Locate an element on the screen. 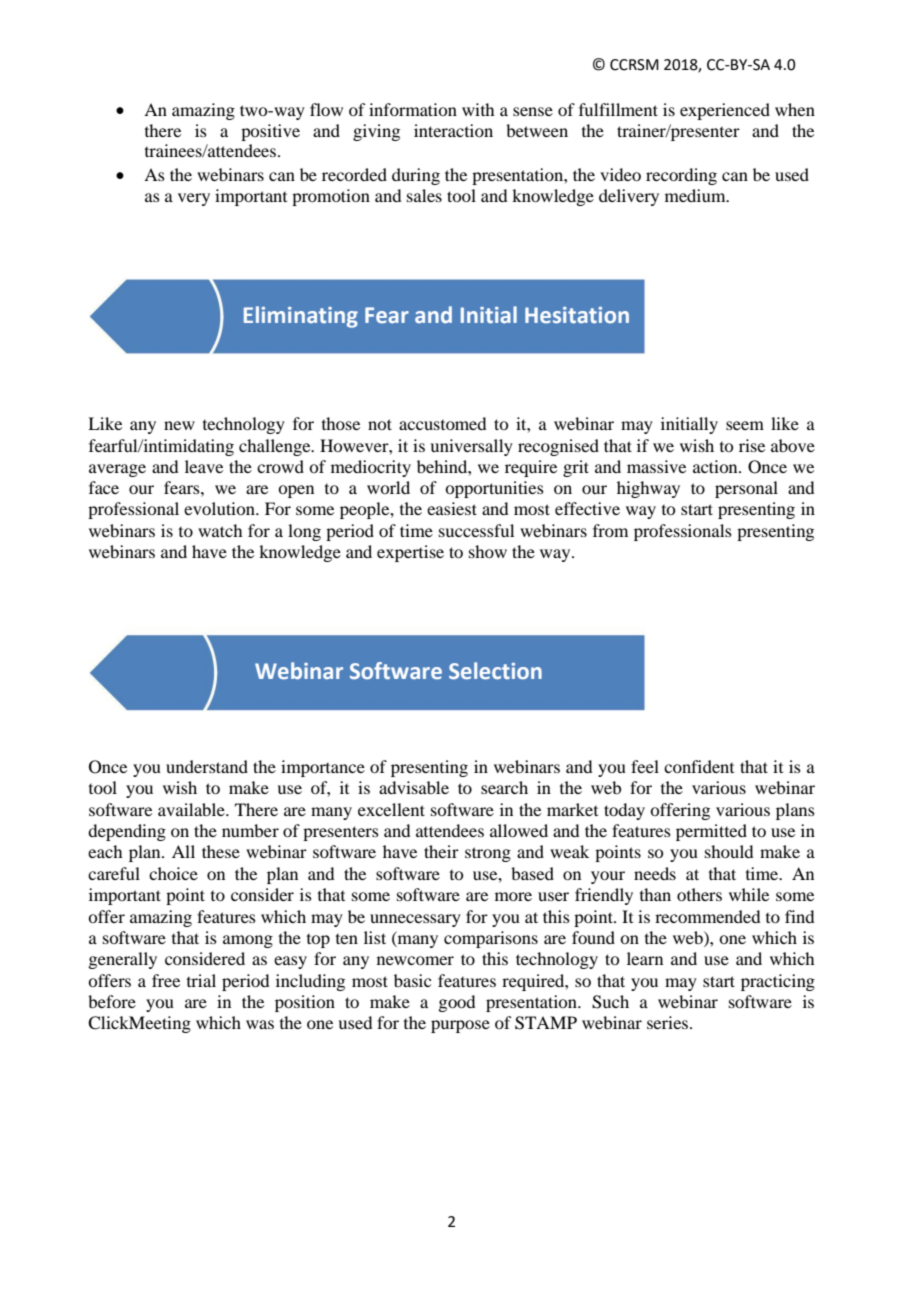  confident is located at coordinates (699, 766).
